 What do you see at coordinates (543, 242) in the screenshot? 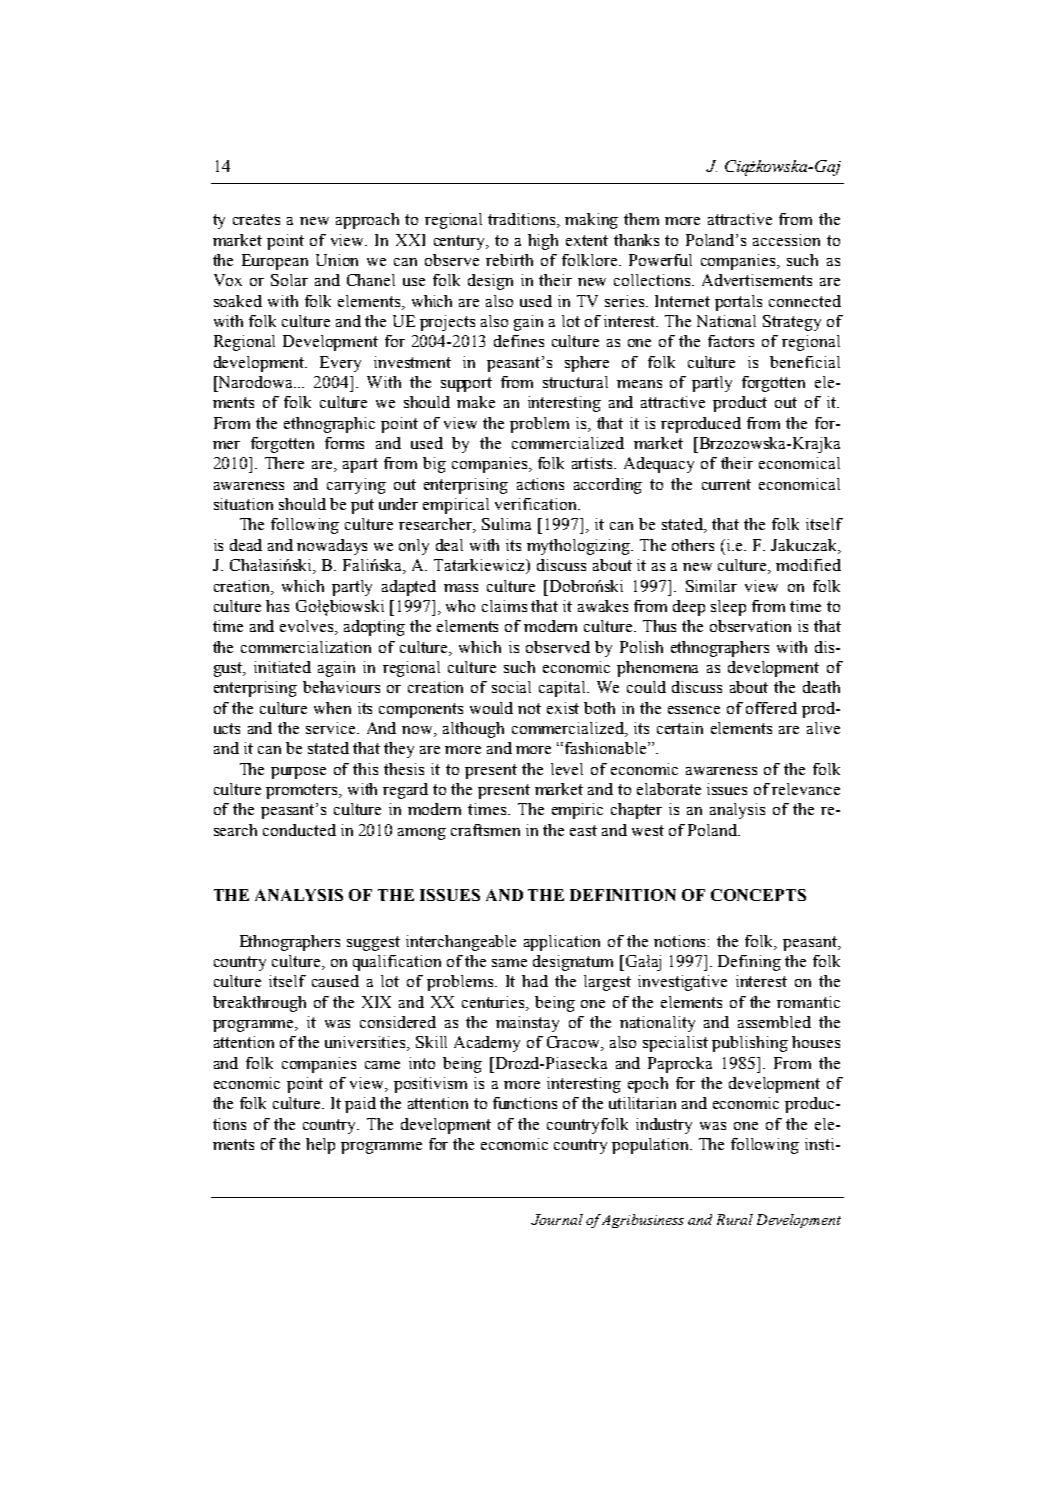
I see `high` at bounding box center [543, 242].
